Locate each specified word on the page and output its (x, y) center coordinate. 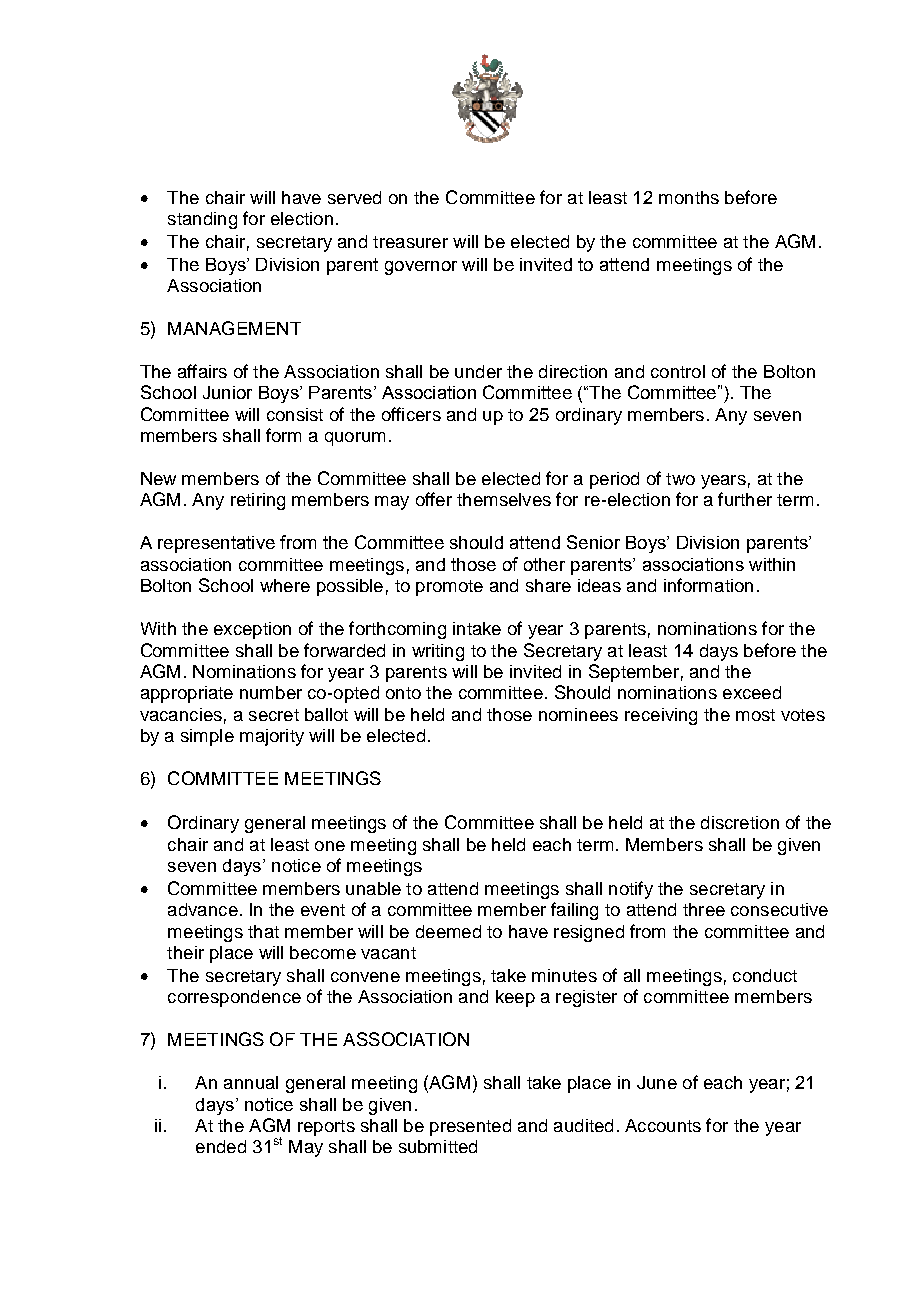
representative (216, 544)
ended (221, 1146)
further (745, 499)
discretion (740, 822)
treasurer (410, 242)
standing (202, 220)
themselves (504, 499)
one (330, 846)
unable (373, 888)
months (689, 197)
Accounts (663, 1125)
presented (470, 1127)
